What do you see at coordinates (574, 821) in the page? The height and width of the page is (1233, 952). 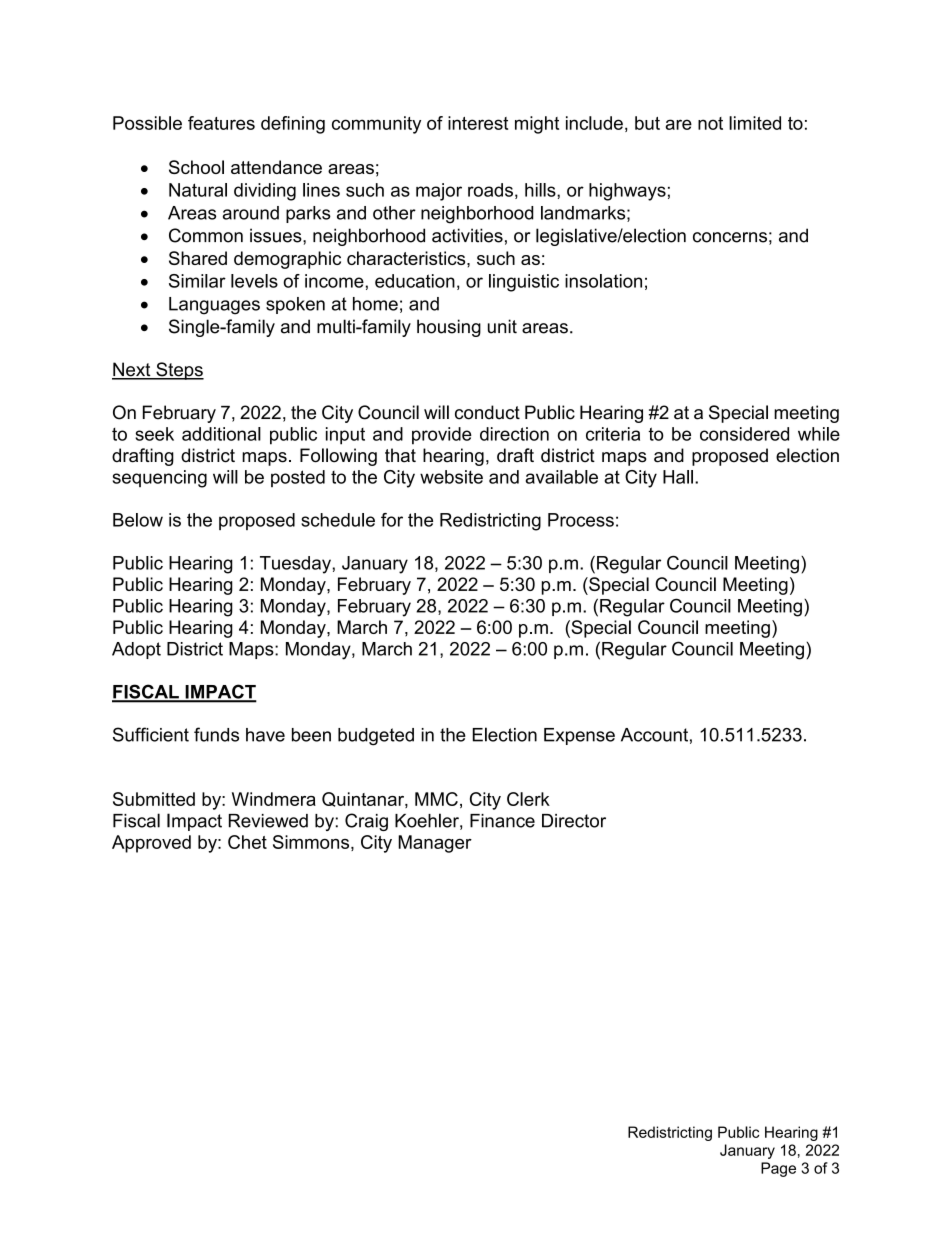 I see `Director` at bounding box center [574, 821].
